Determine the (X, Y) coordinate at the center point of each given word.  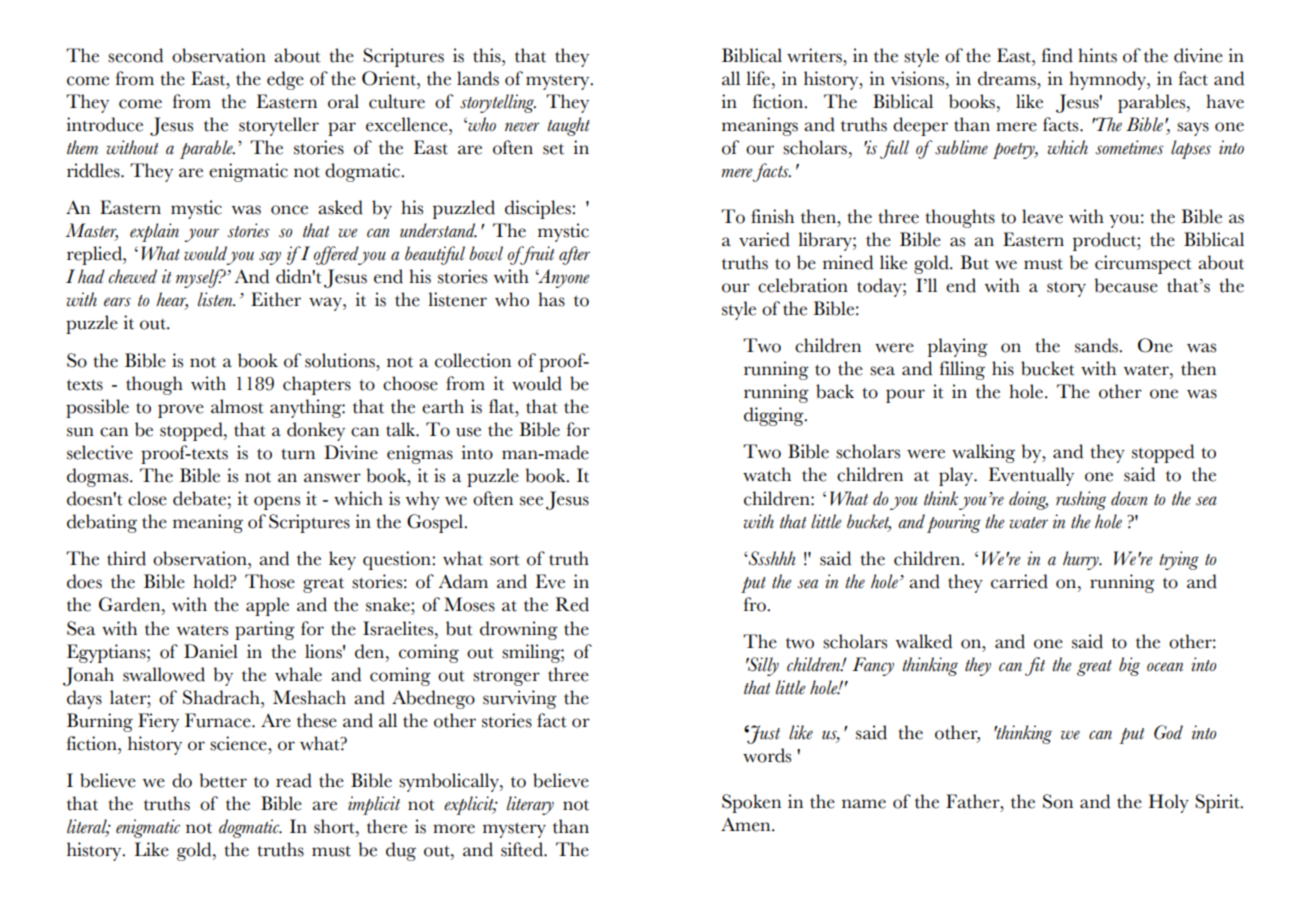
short (335, 826)
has (551, 299)
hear (172, 300)
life (758, 78)
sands (1097, 345)
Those (270, 581)
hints (1097, 55)
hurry (1082, 560)
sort (505, 560)
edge (285, 80)
